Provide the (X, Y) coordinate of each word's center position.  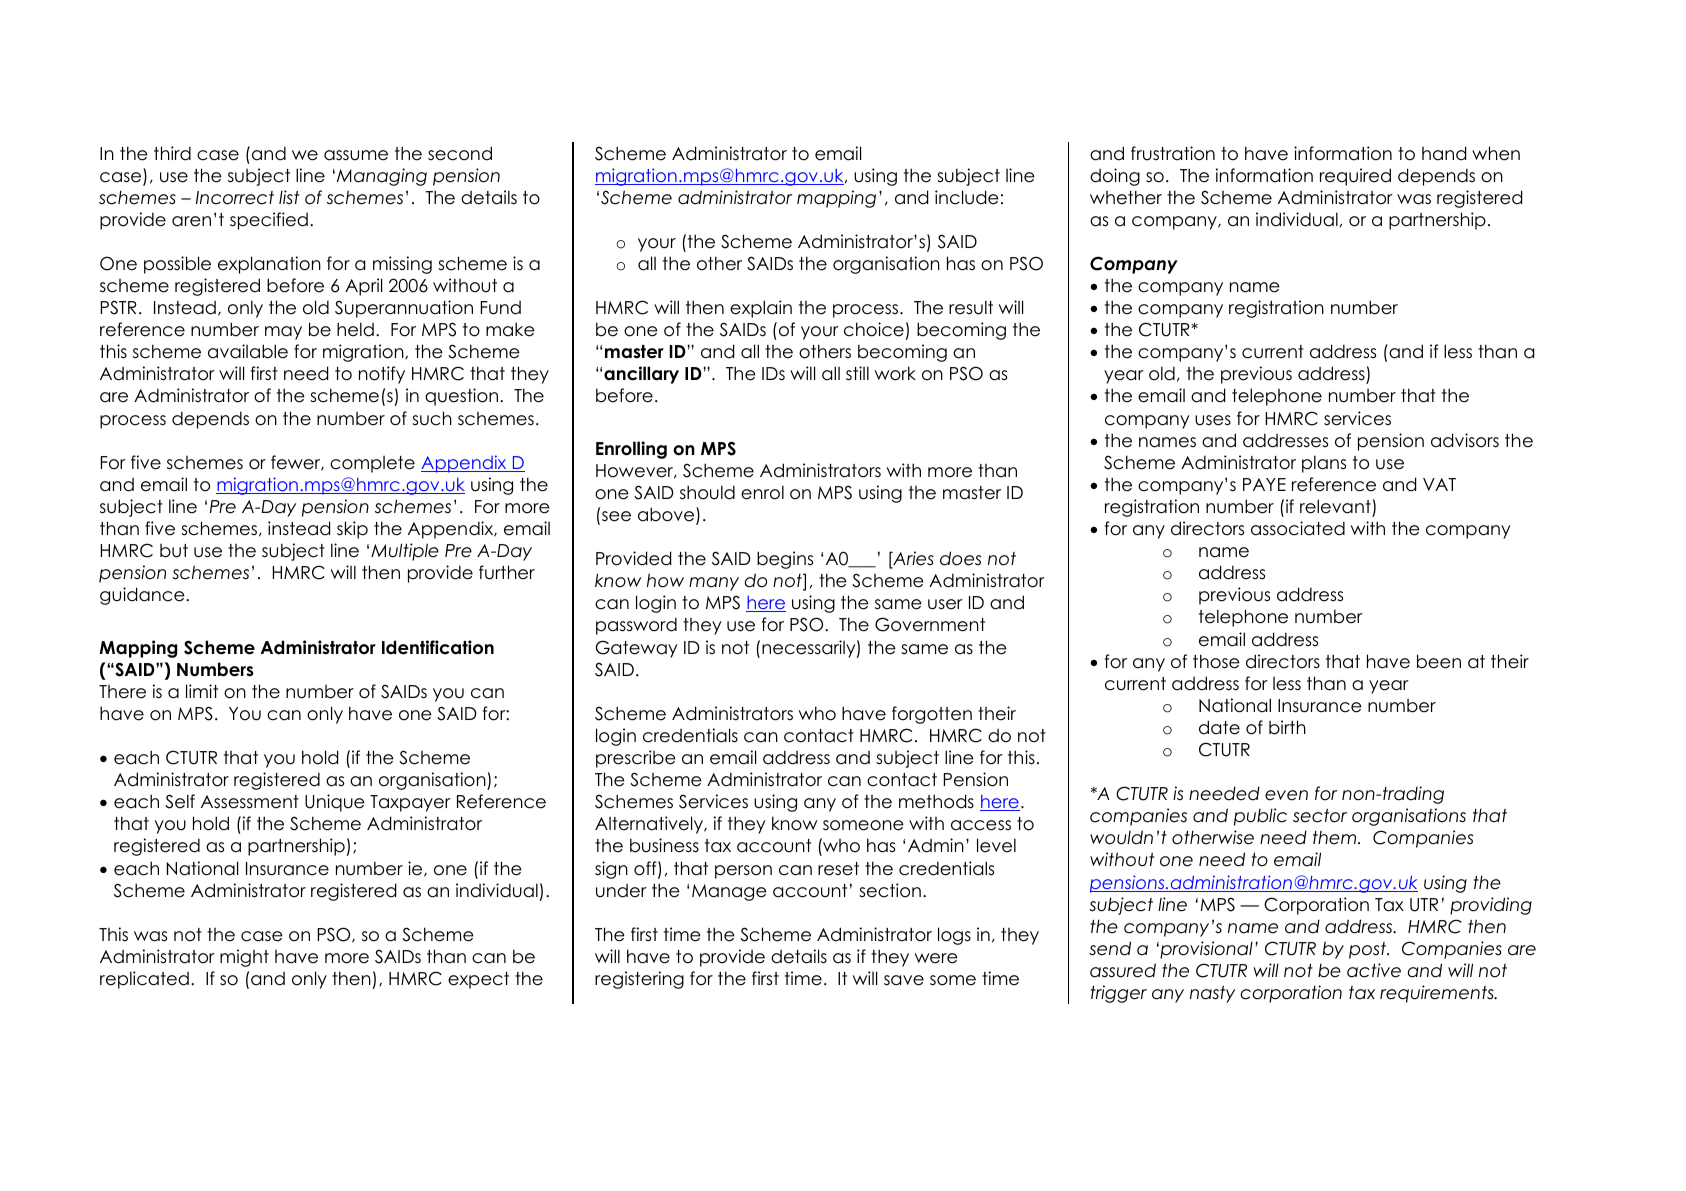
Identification (438, 647)
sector (1320, 816)
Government (930, 624)
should (707, 492)
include (967, 197)
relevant (1335, 506)
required (1355, 177)
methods (936, 801)
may (283, 333)
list (289, 197)
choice (874, 329)
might (244, 958)
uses (1213, 420)
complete (372, 464)
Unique (335, 803)
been (1439, 661)
